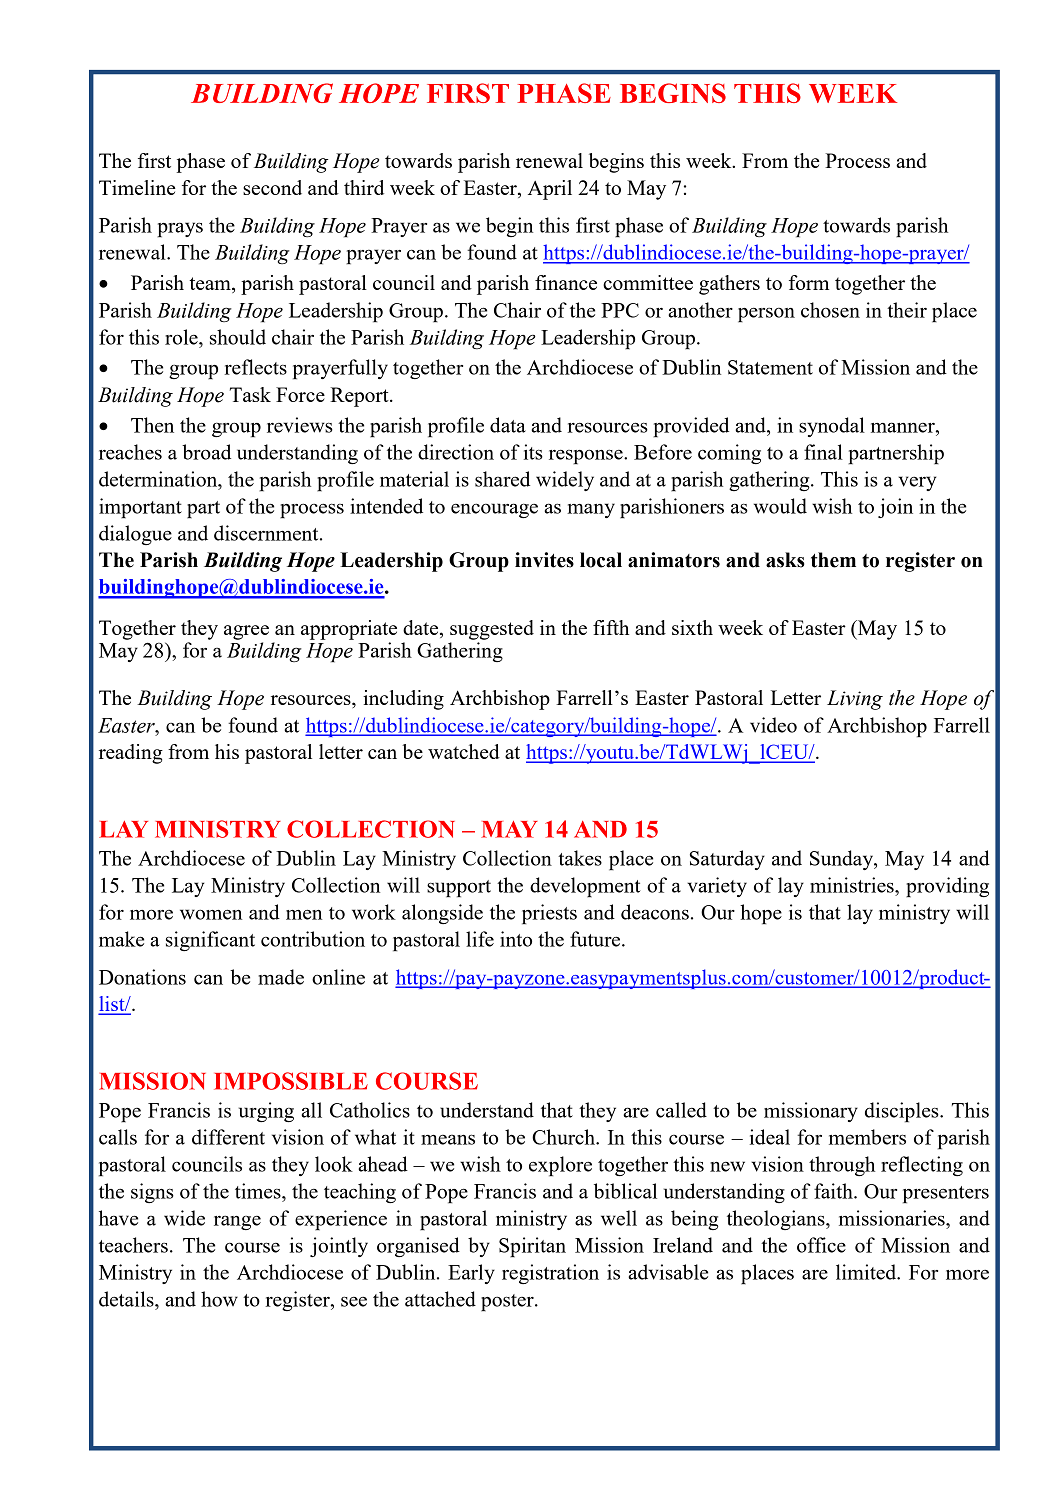  Describe the element at coordinates (502, 479) in the screenshot. I see `shared` at that location.
